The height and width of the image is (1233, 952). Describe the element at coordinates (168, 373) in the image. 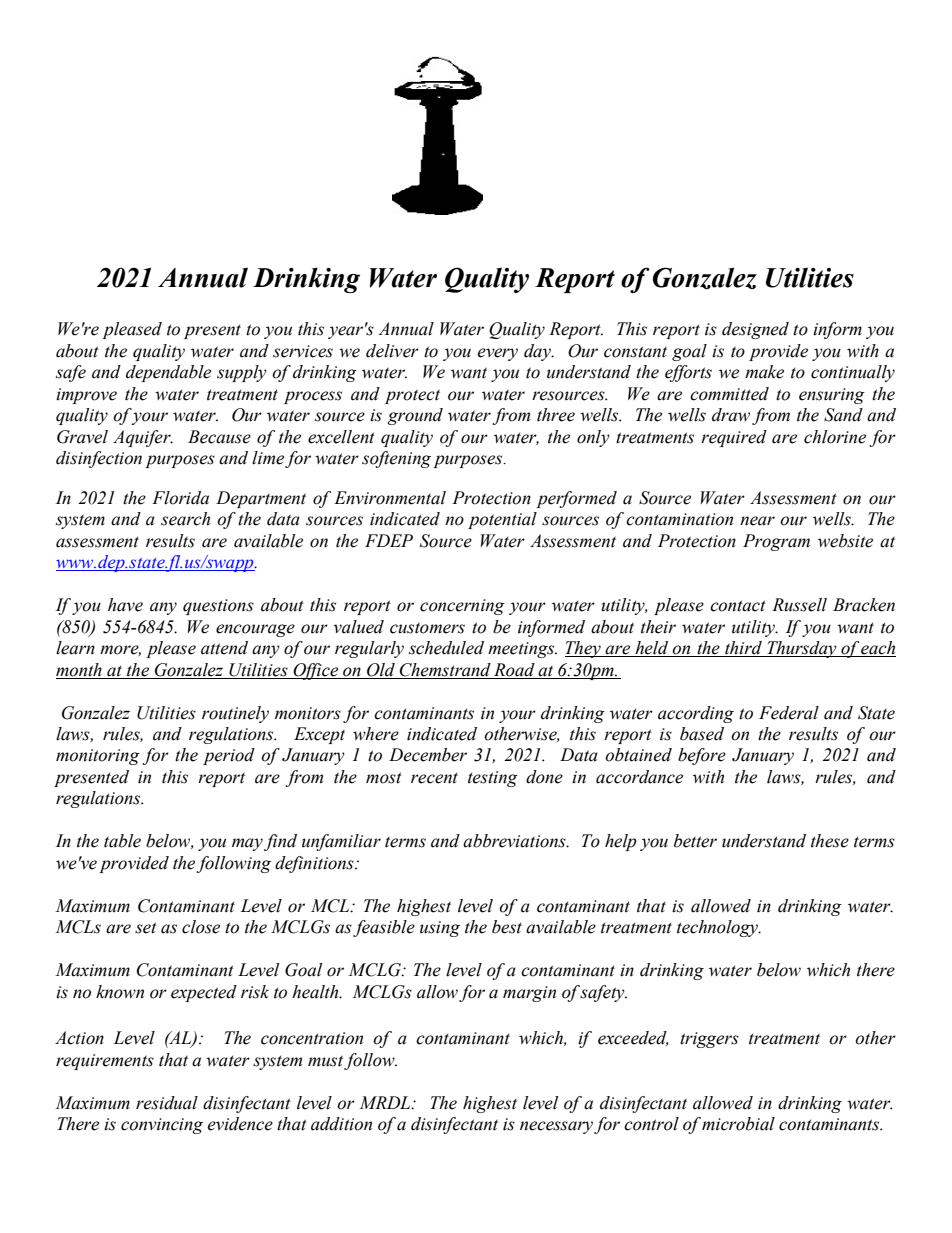

I see `dependable` at that location.
